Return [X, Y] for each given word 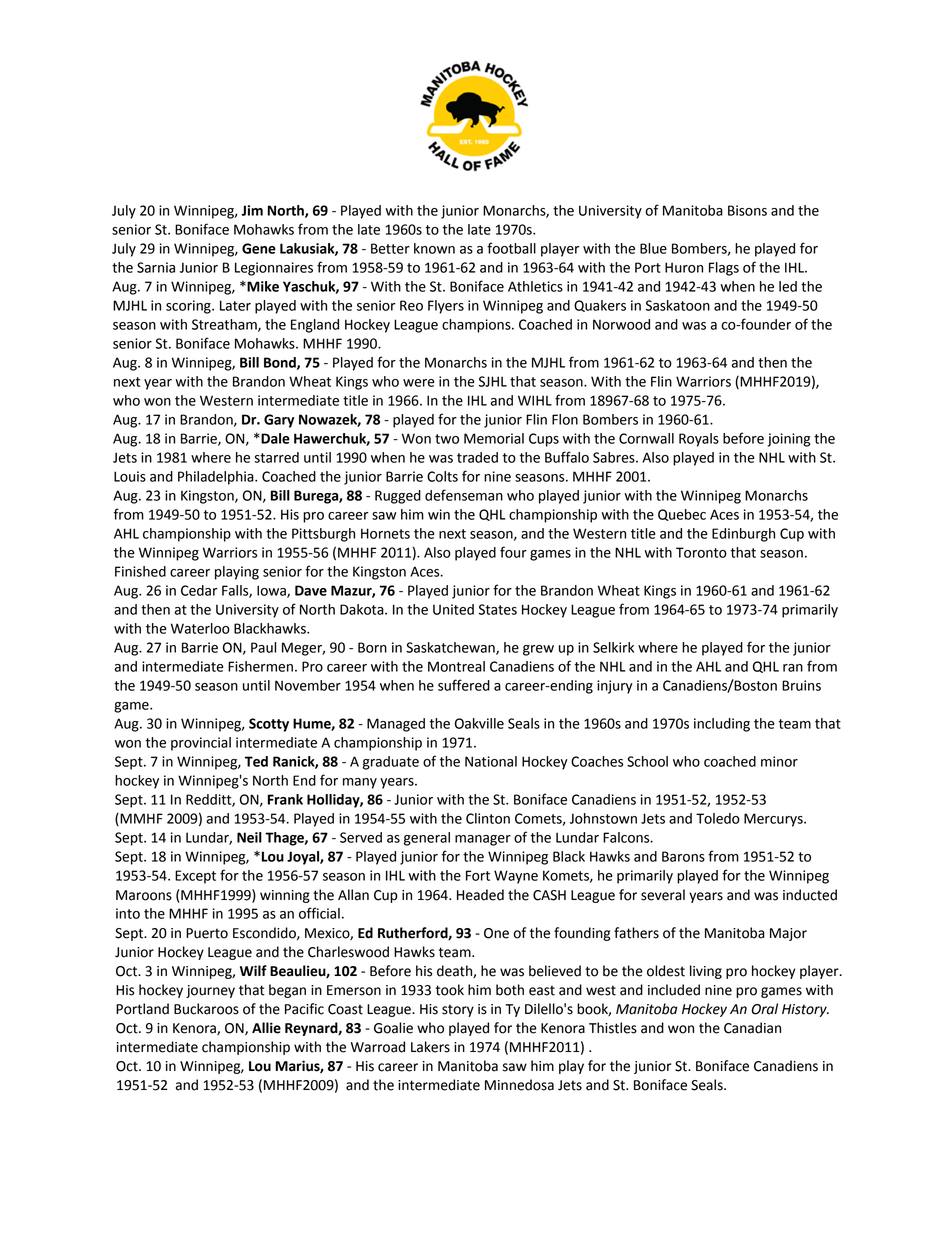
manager [483, 840]
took [450, 990]
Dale [274, 438]
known [434, 248]
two [447, 439]
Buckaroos [206, 1009]
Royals [699, 440]
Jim [252, 210]
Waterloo [200, 628]
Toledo [718, 818]
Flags [724, 269]
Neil [249, 837]
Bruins [801, 685]
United [453, 609]
